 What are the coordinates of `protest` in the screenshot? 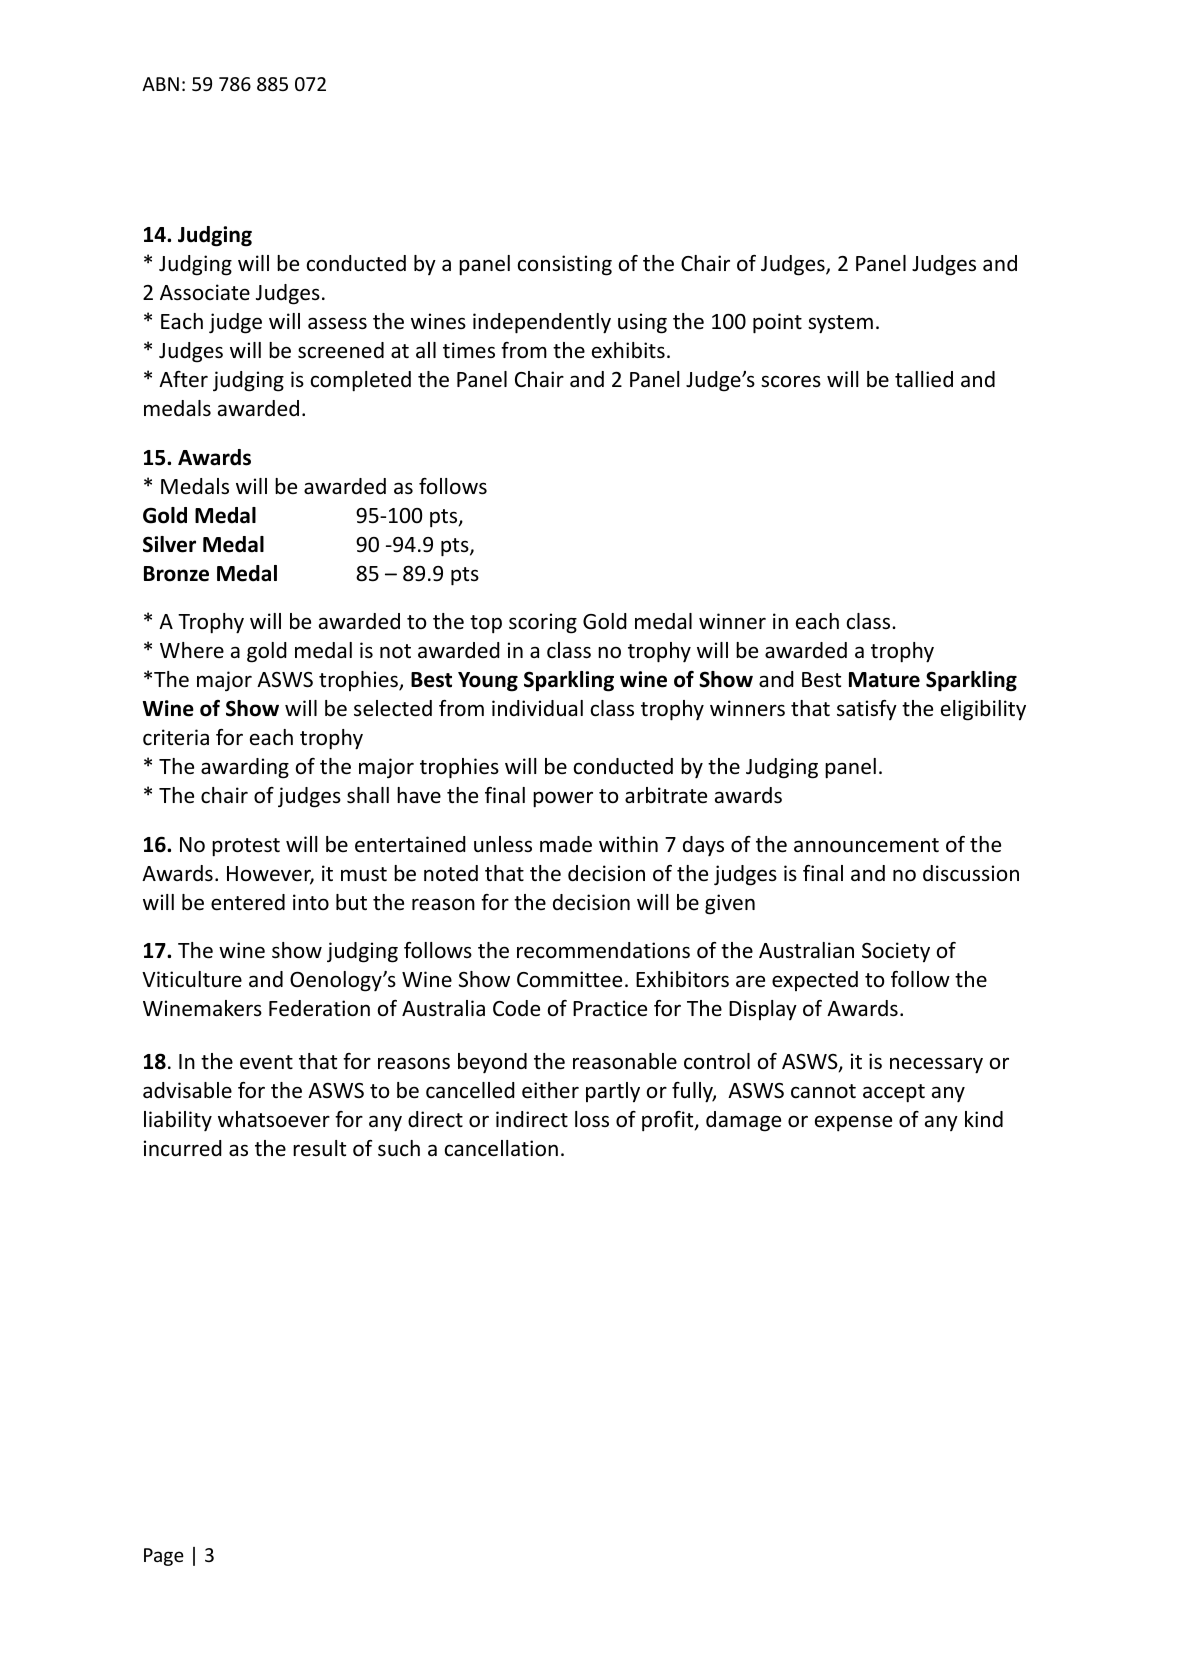 It's located at (246, 847).
